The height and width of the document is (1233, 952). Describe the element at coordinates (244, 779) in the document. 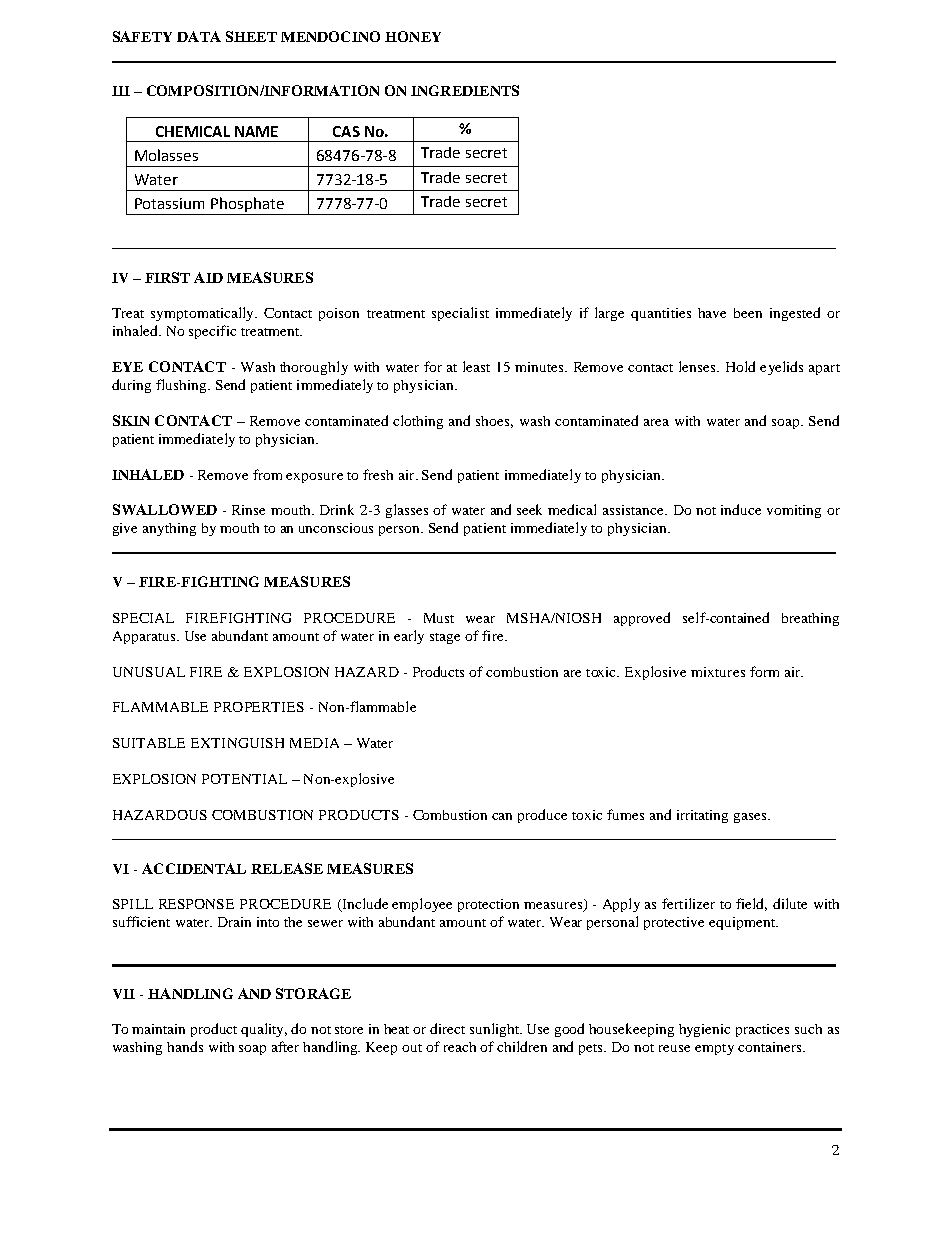

I see `POTENTIAL` at that location.
